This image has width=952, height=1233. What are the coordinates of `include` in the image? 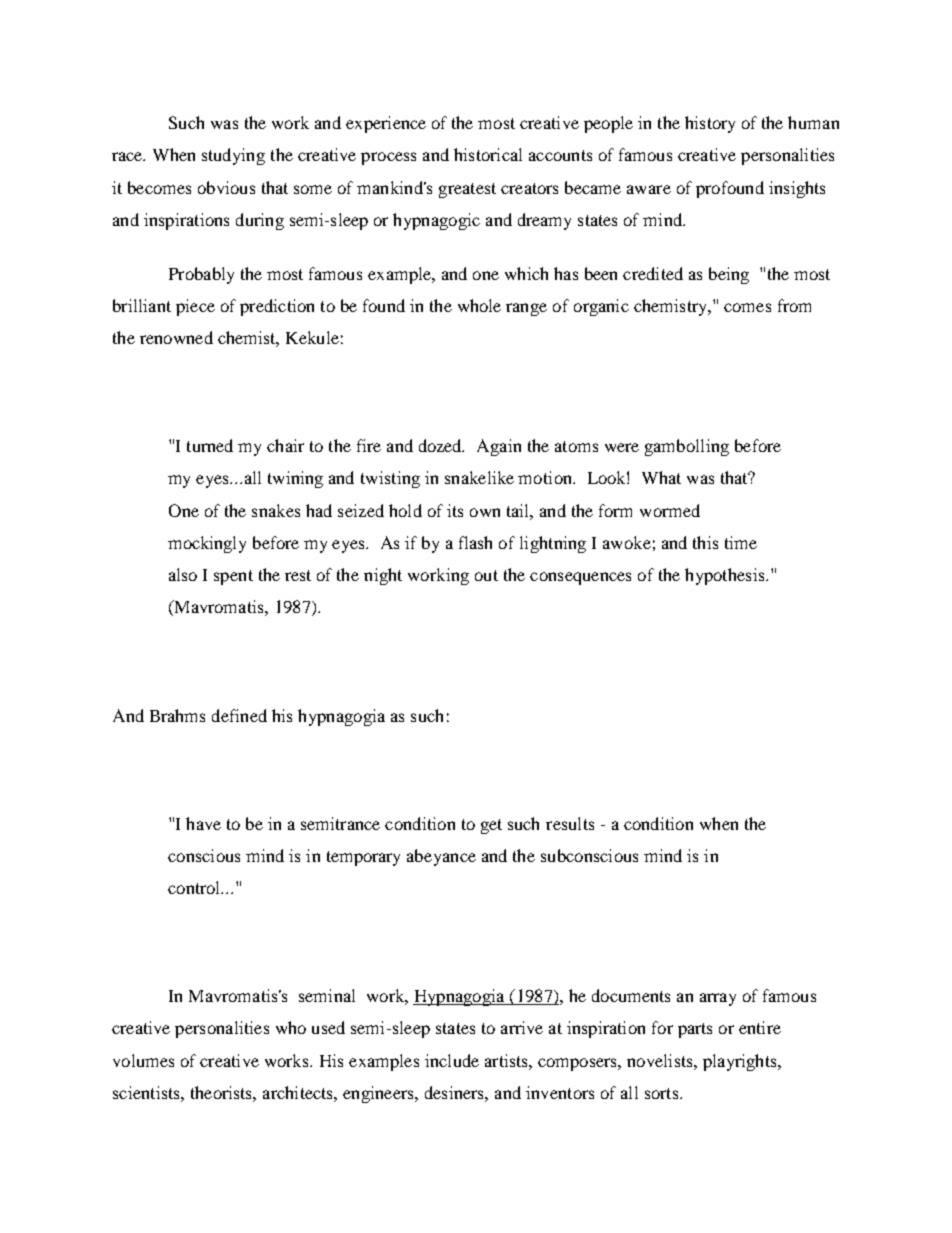 It's located at (452, 1060).
